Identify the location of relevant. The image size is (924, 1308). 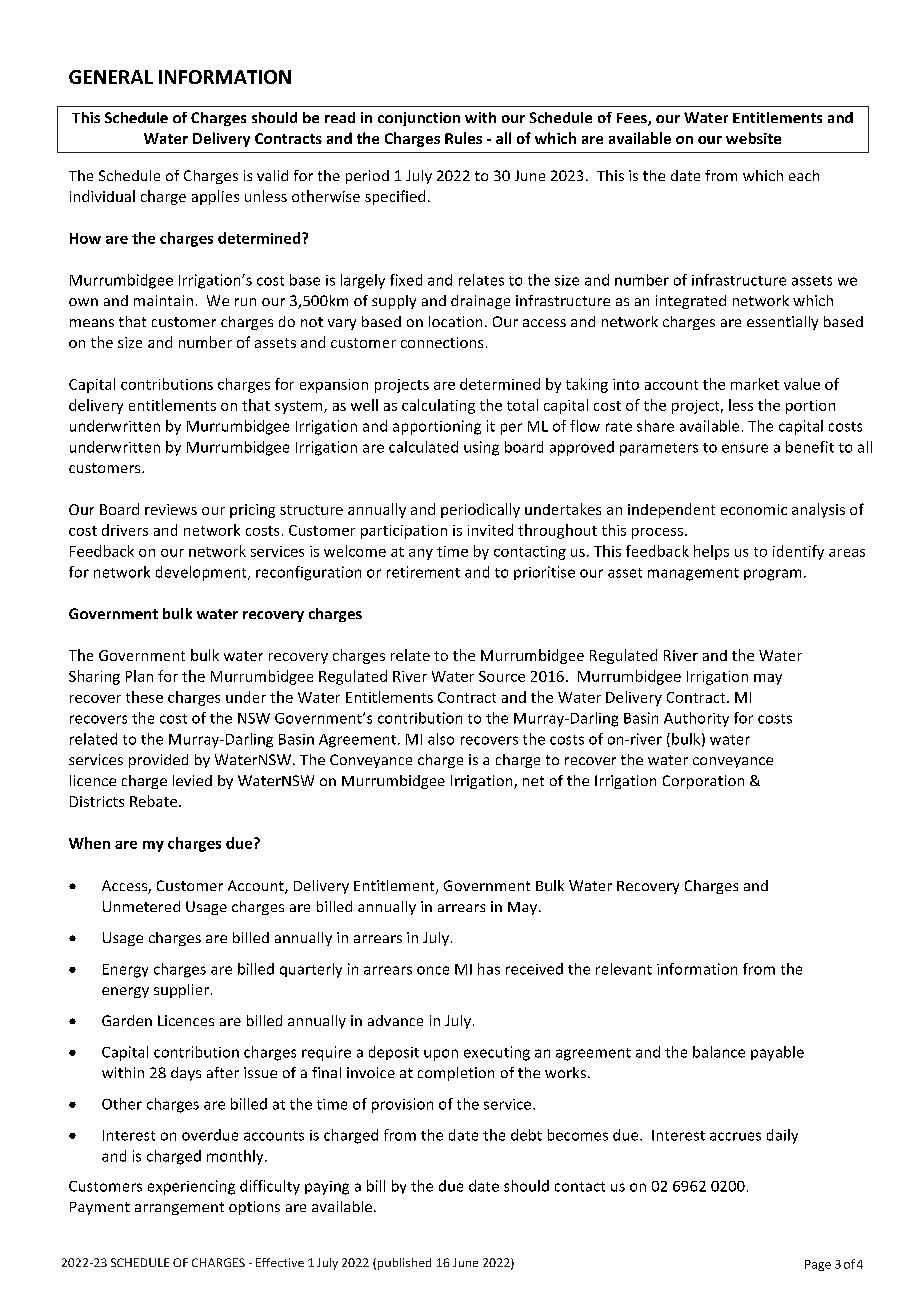
(624, 969).
